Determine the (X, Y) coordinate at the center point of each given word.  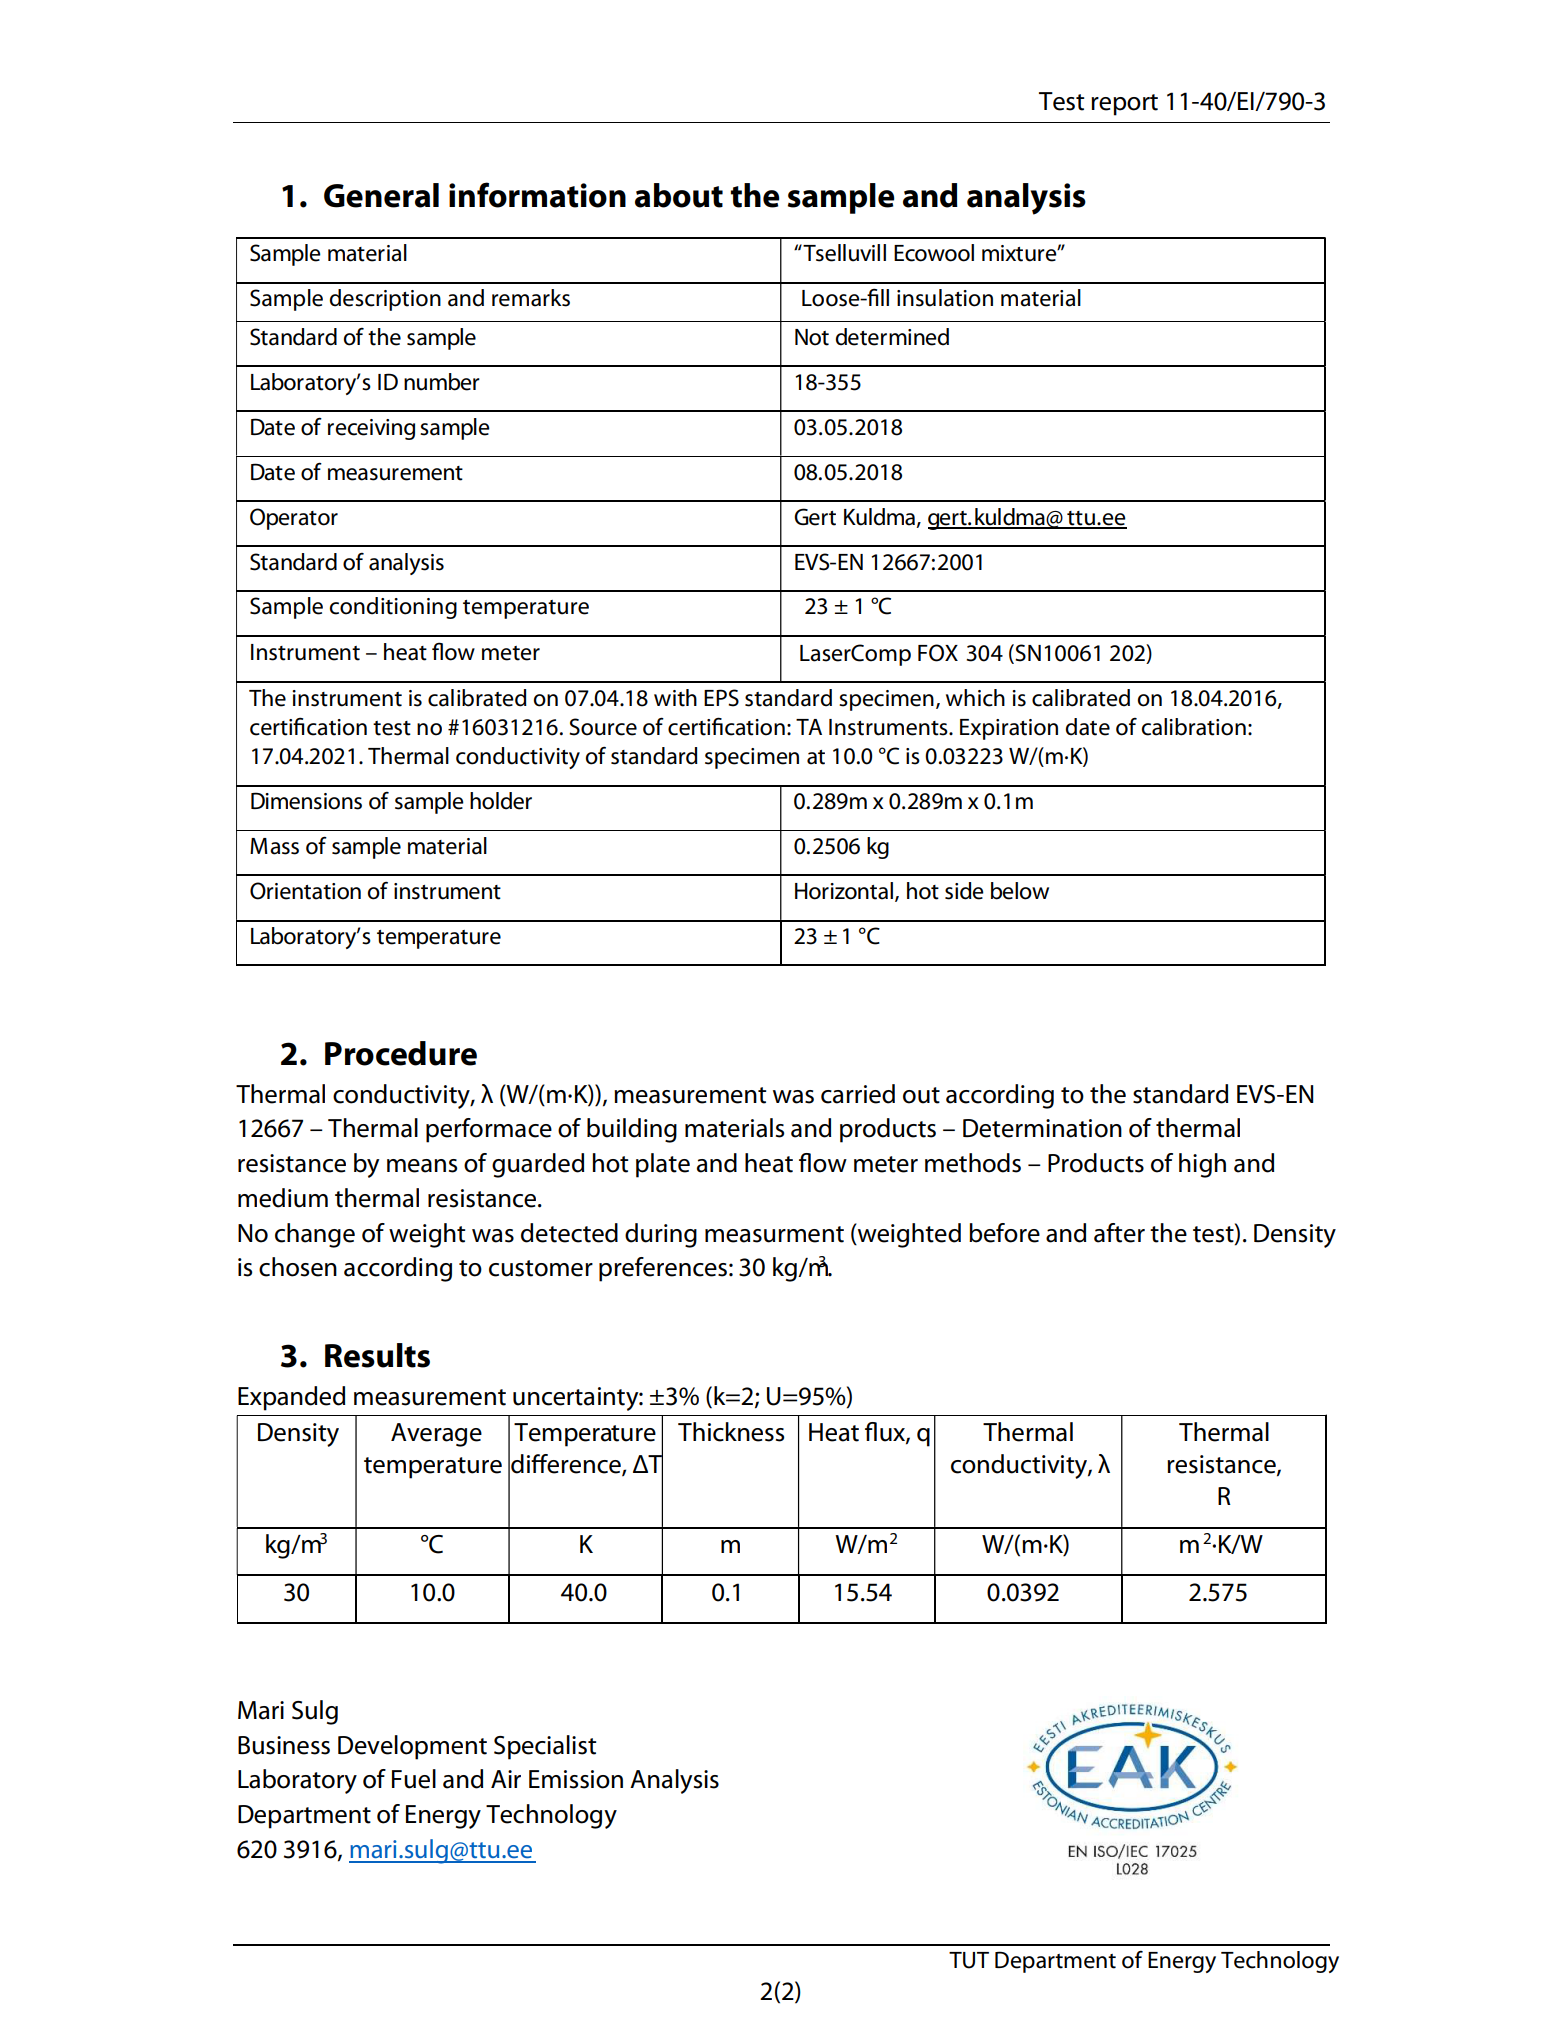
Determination (1042, 1128)
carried (858, 1094)
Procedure (401, 1053)
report (1124, 105)
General (381, 195)
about (679, 195)
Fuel (414, 1779)
